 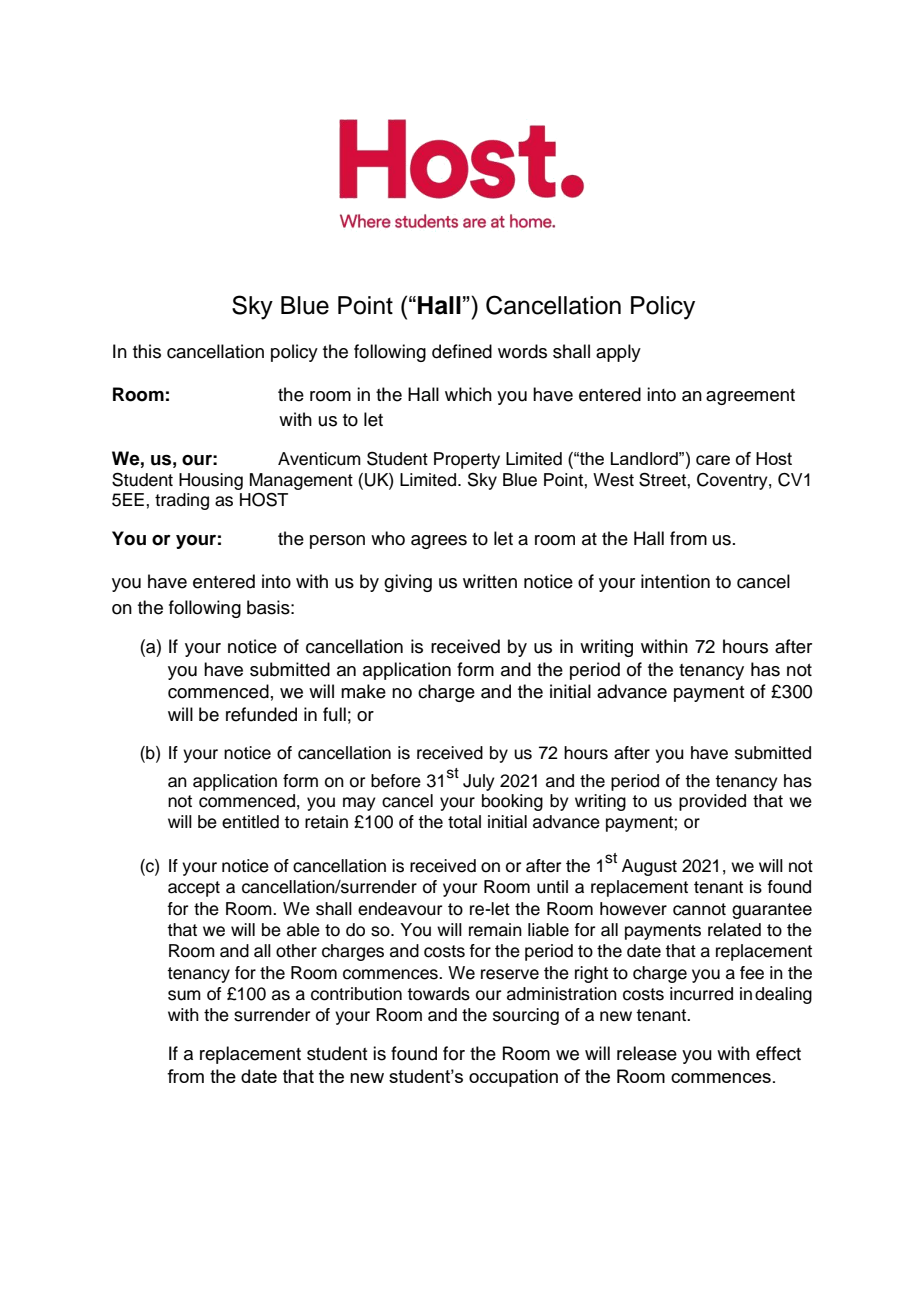 What do you see at coordinates (147, 351) in the screenshot?
I see `this` at bounding box center [147, 351].
